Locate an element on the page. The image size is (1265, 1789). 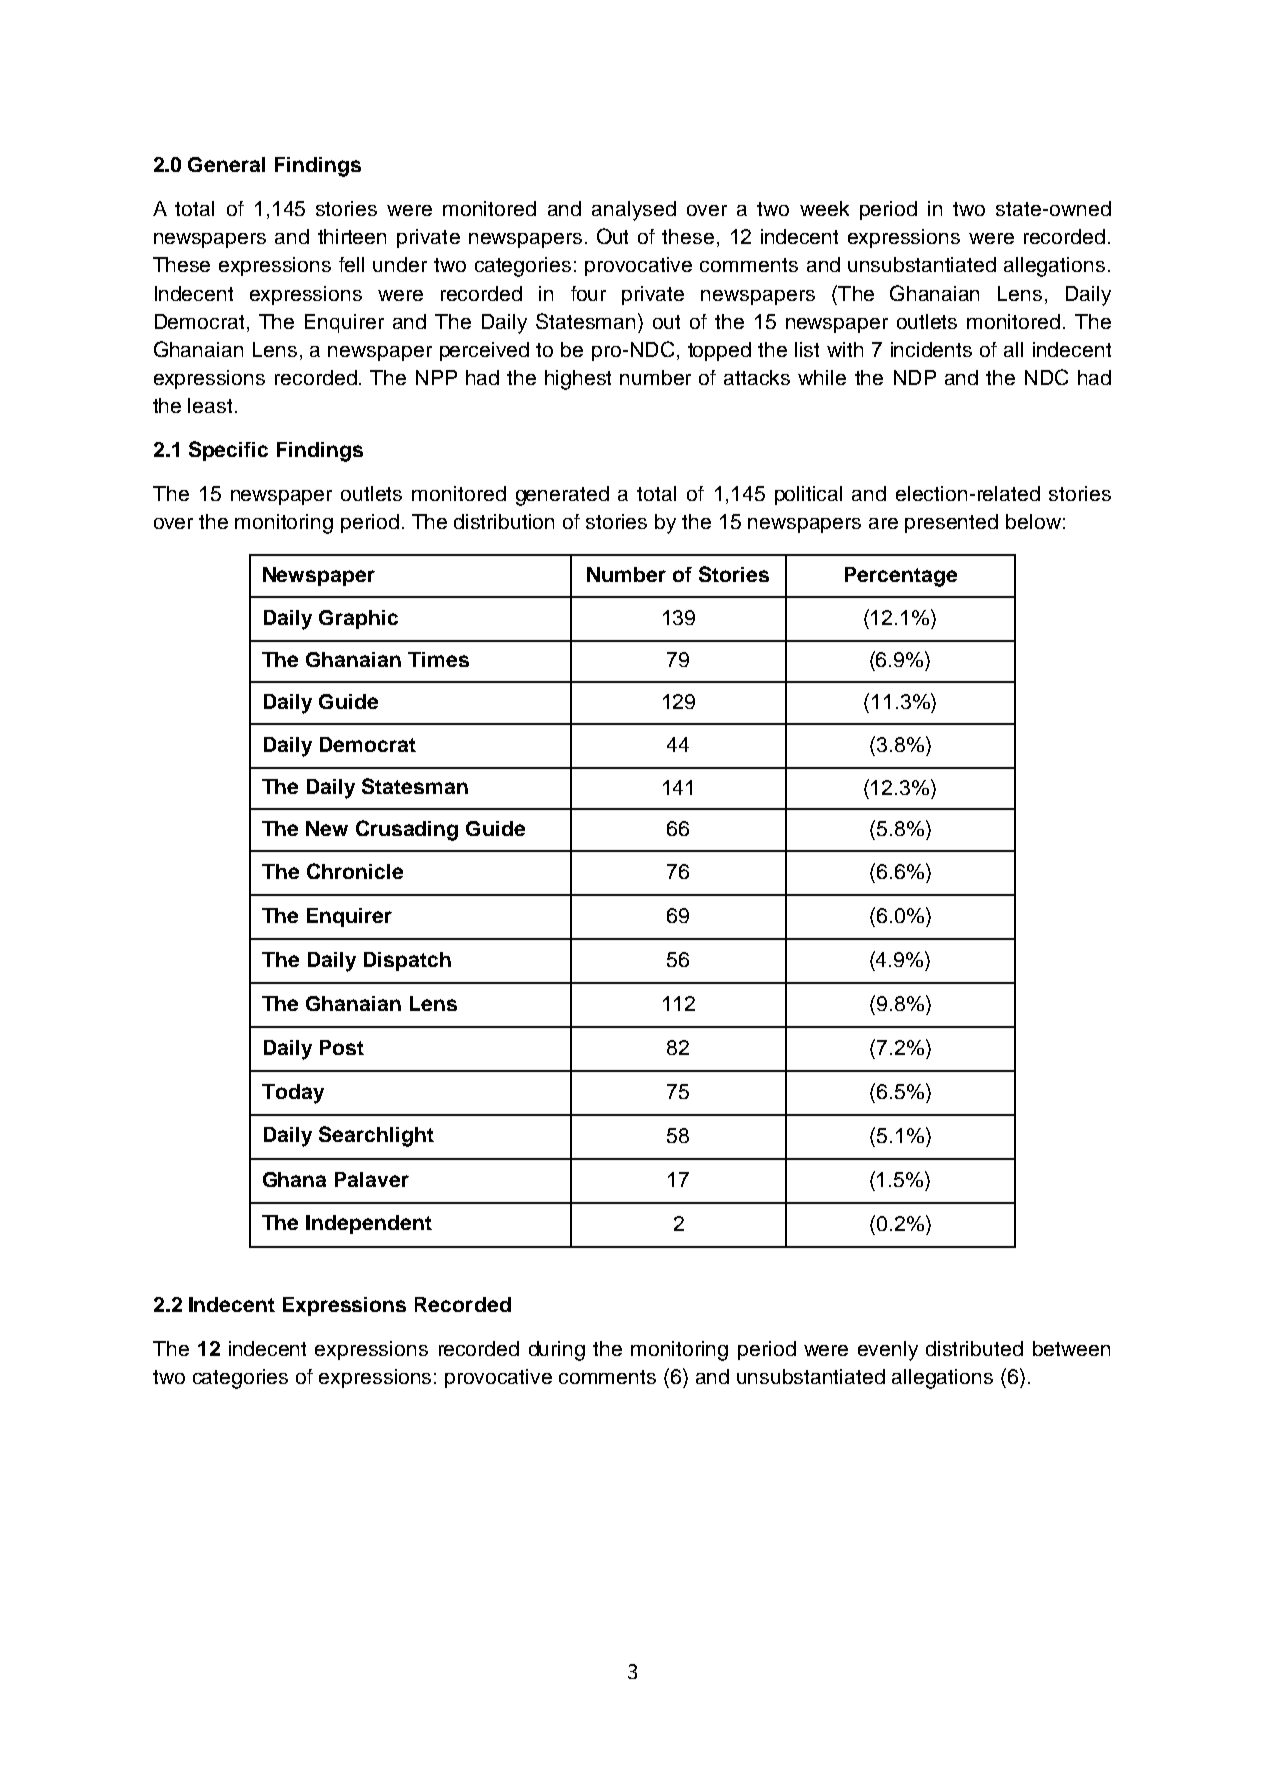
week is located at coordinates (824, 208).
